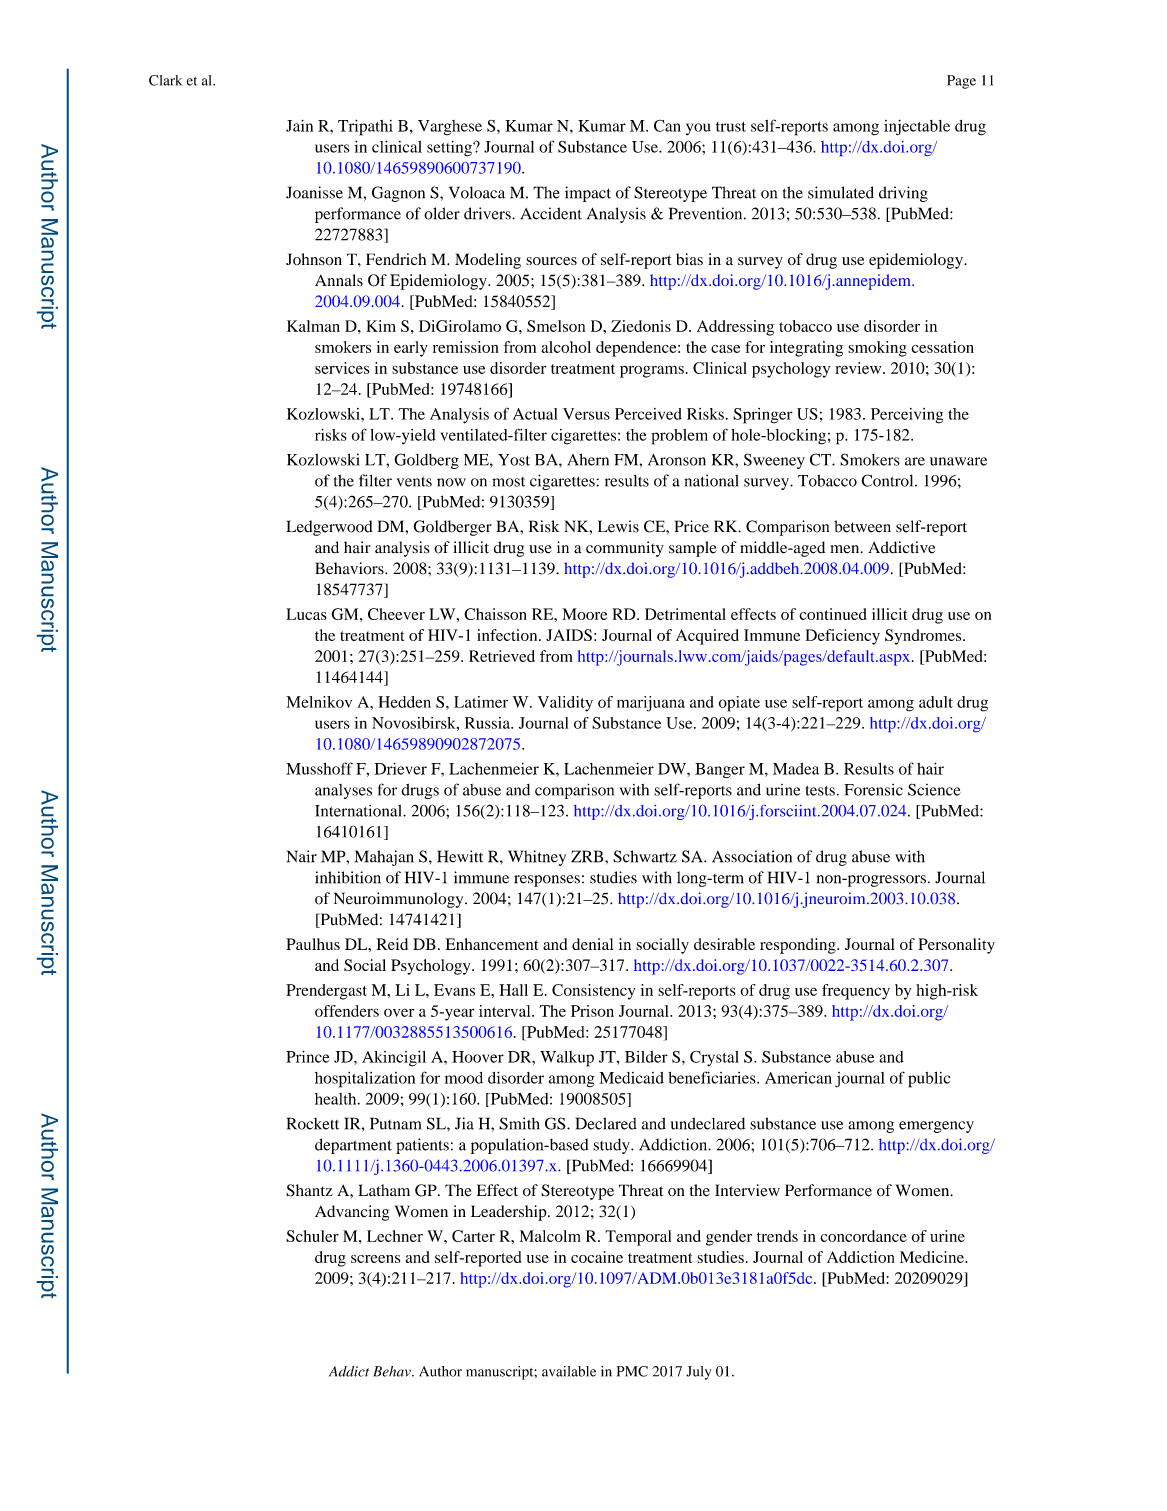 The width and height of the image is (1167, 1511). What do you see at coordinates (907, 416) in the image?
I see `Perceiving` at bounding box center [907, 416].
